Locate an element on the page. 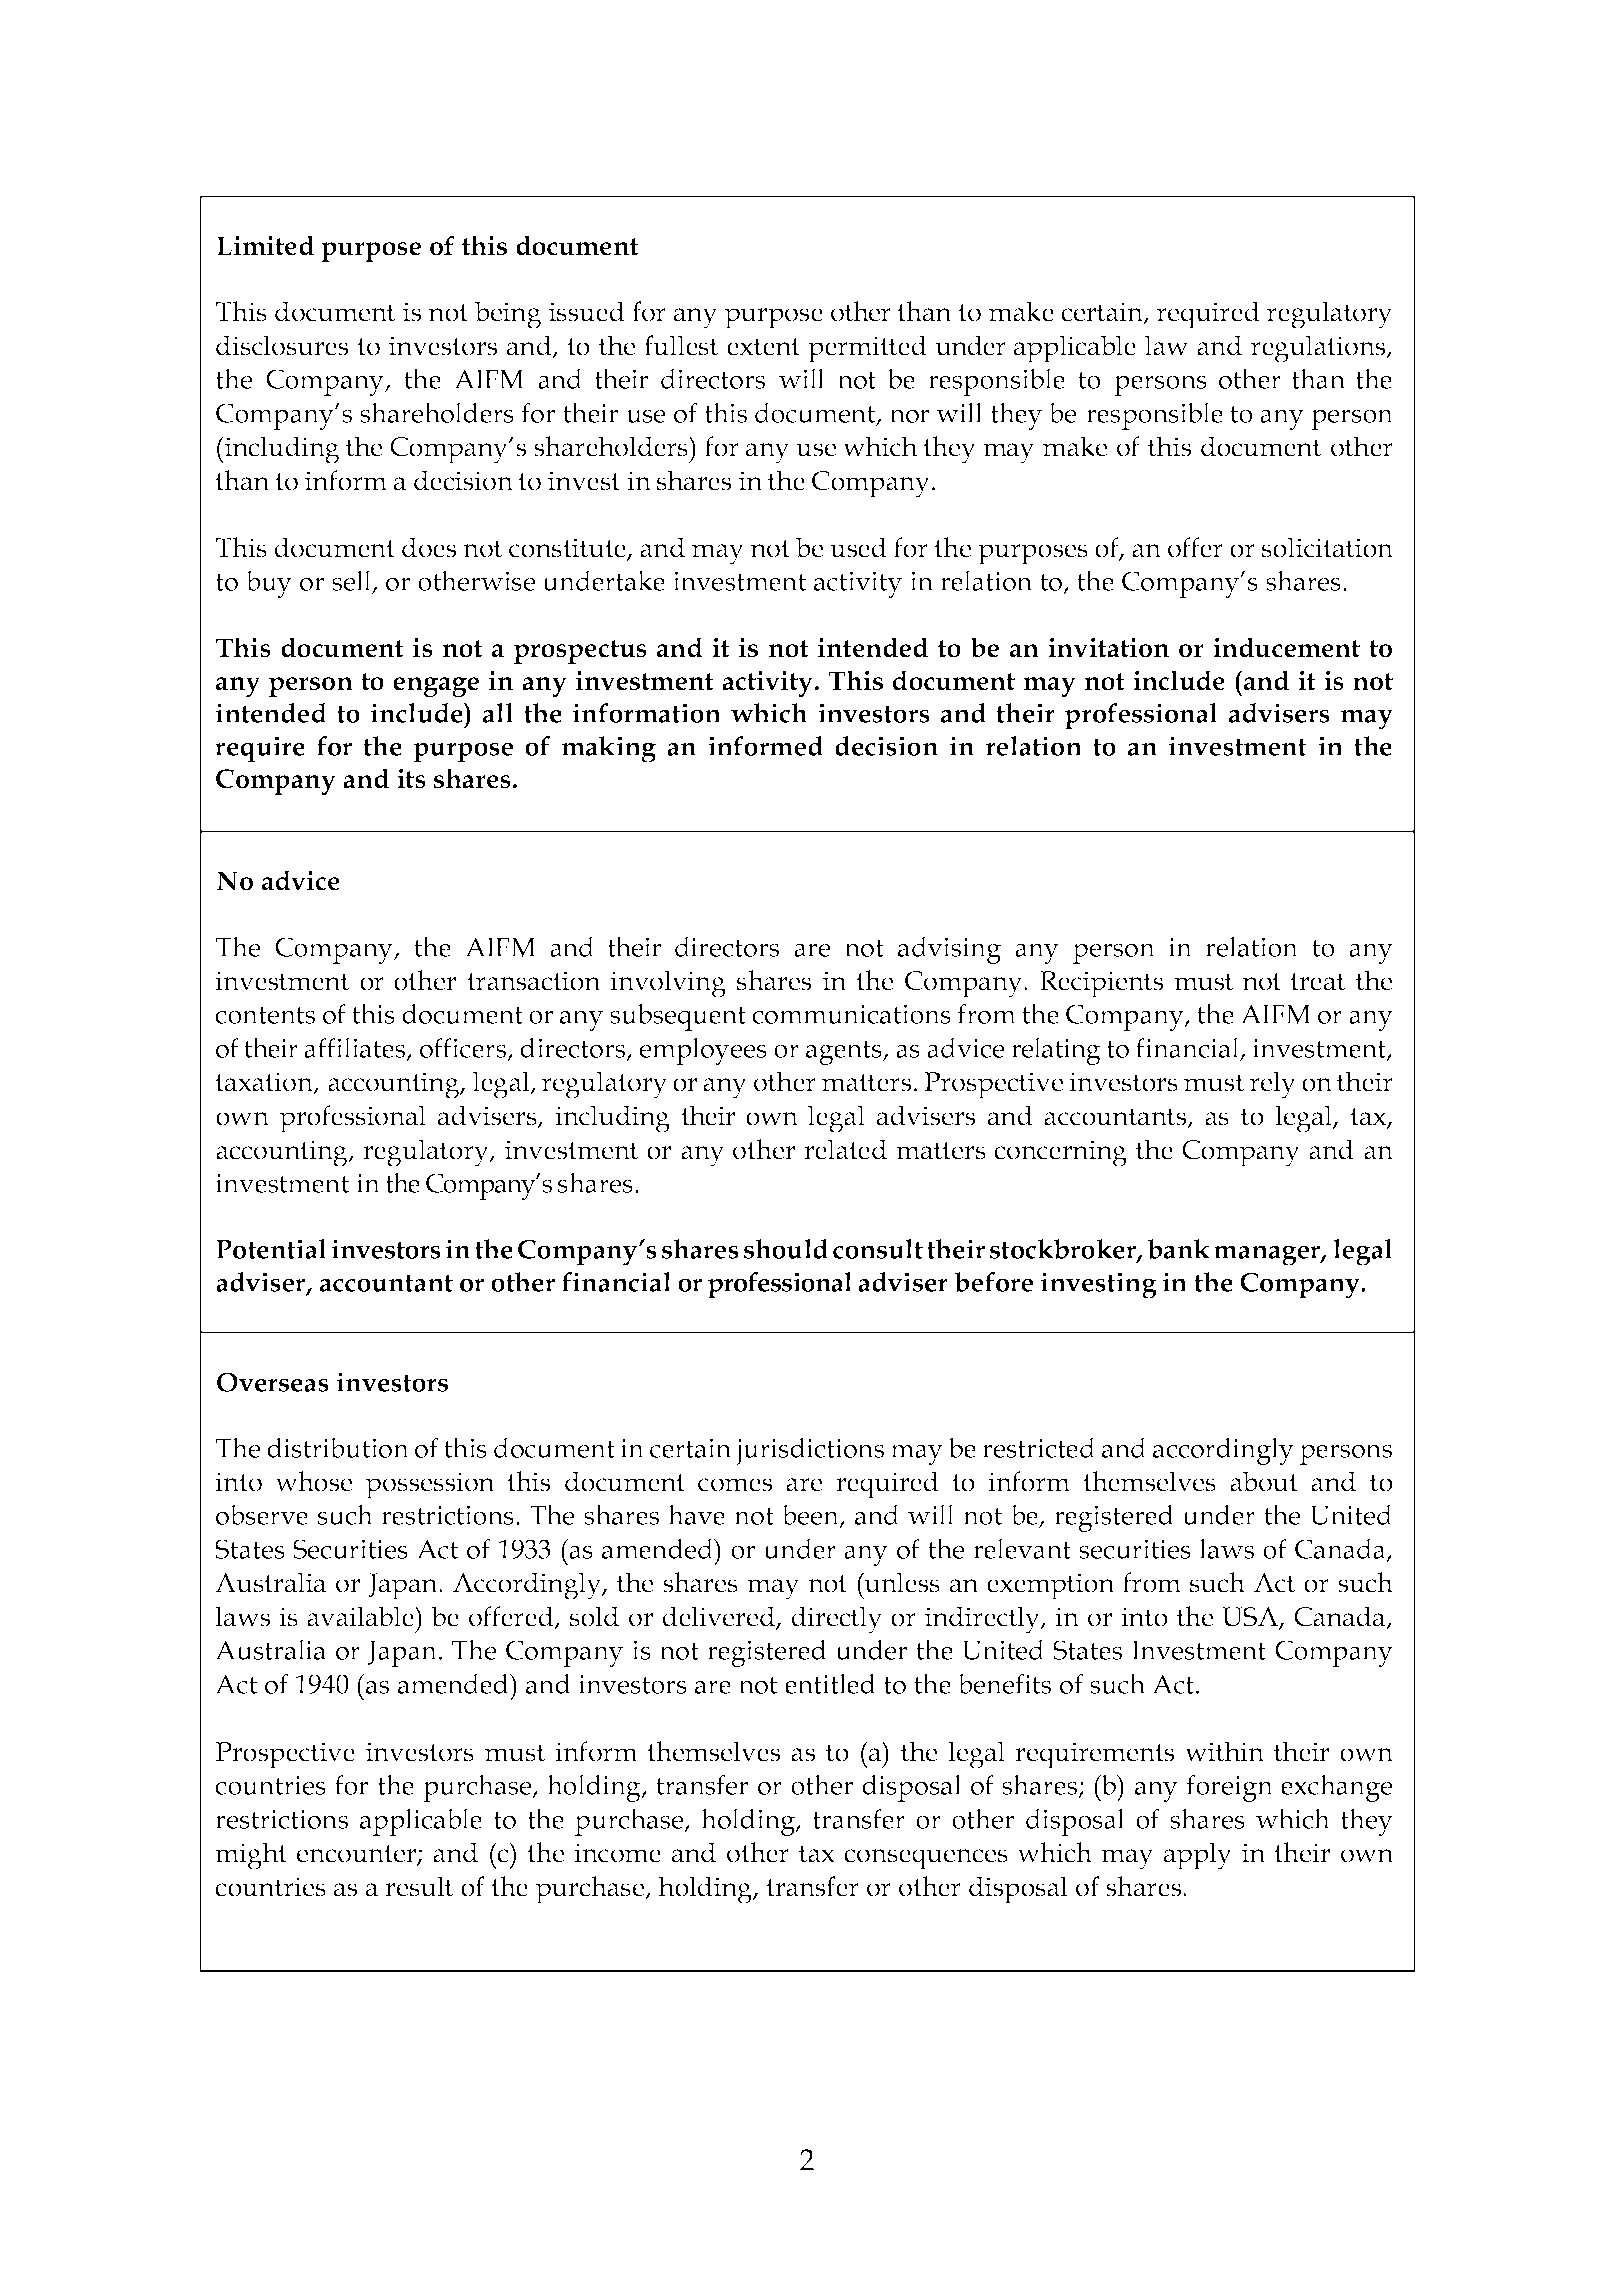 This image has height=2287, width=1615. transaction is located at coordinates (534, 981).
